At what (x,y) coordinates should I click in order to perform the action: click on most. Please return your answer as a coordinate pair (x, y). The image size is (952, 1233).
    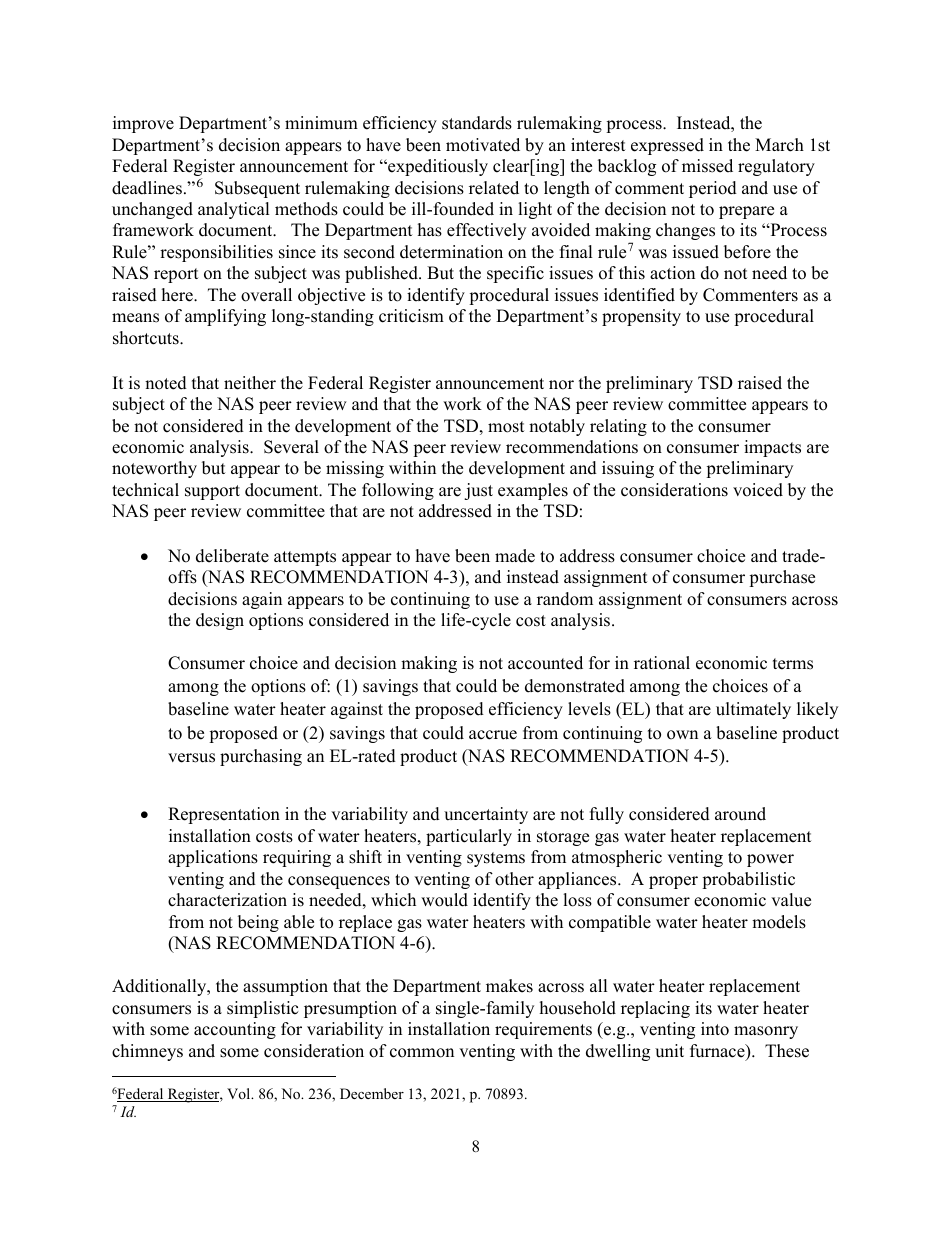
    Looking at the image, I should click on (506, 427).
